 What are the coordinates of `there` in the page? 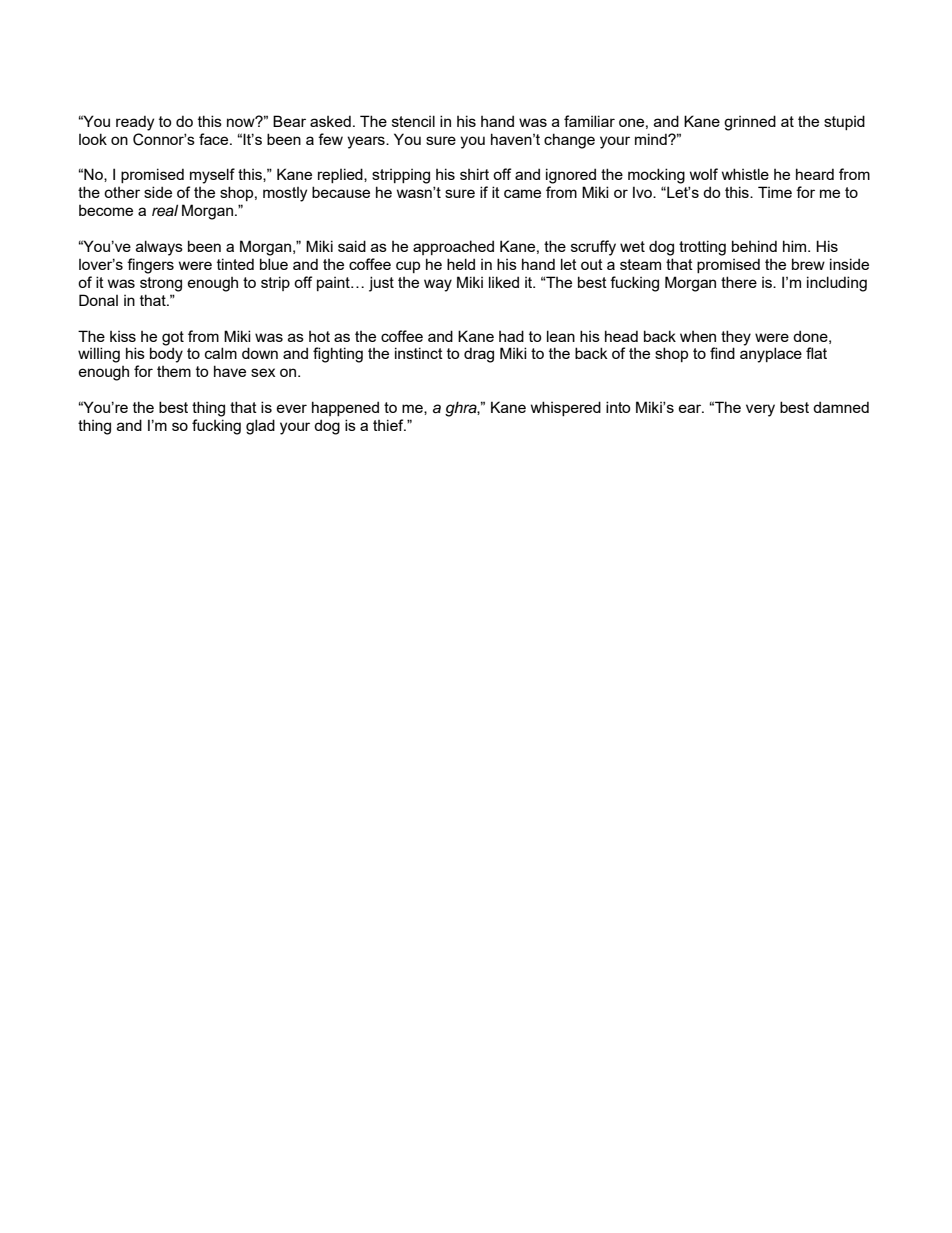 It's located at (739, 282).
